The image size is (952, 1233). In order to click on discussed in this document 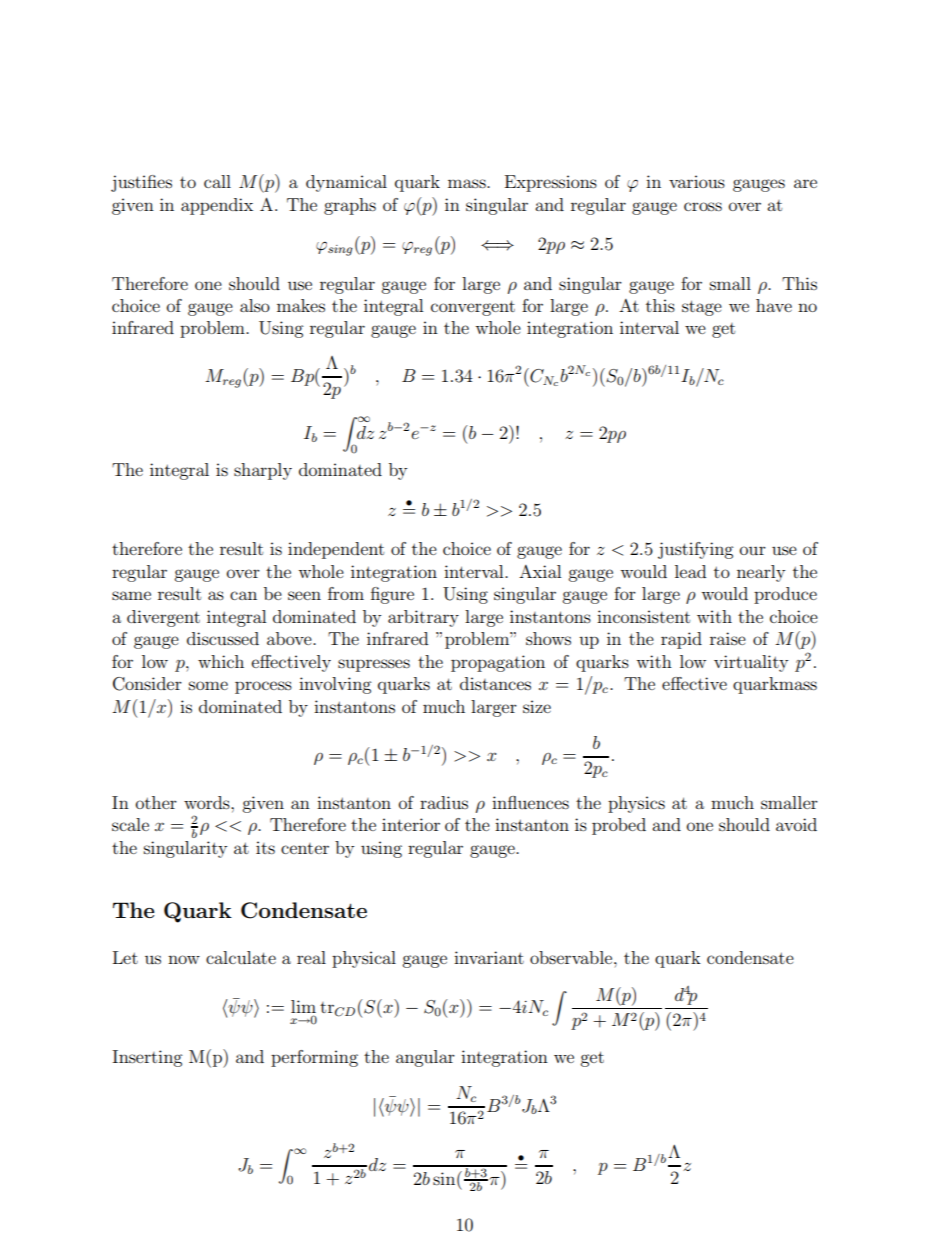, I will do `click(223, 638)`.
